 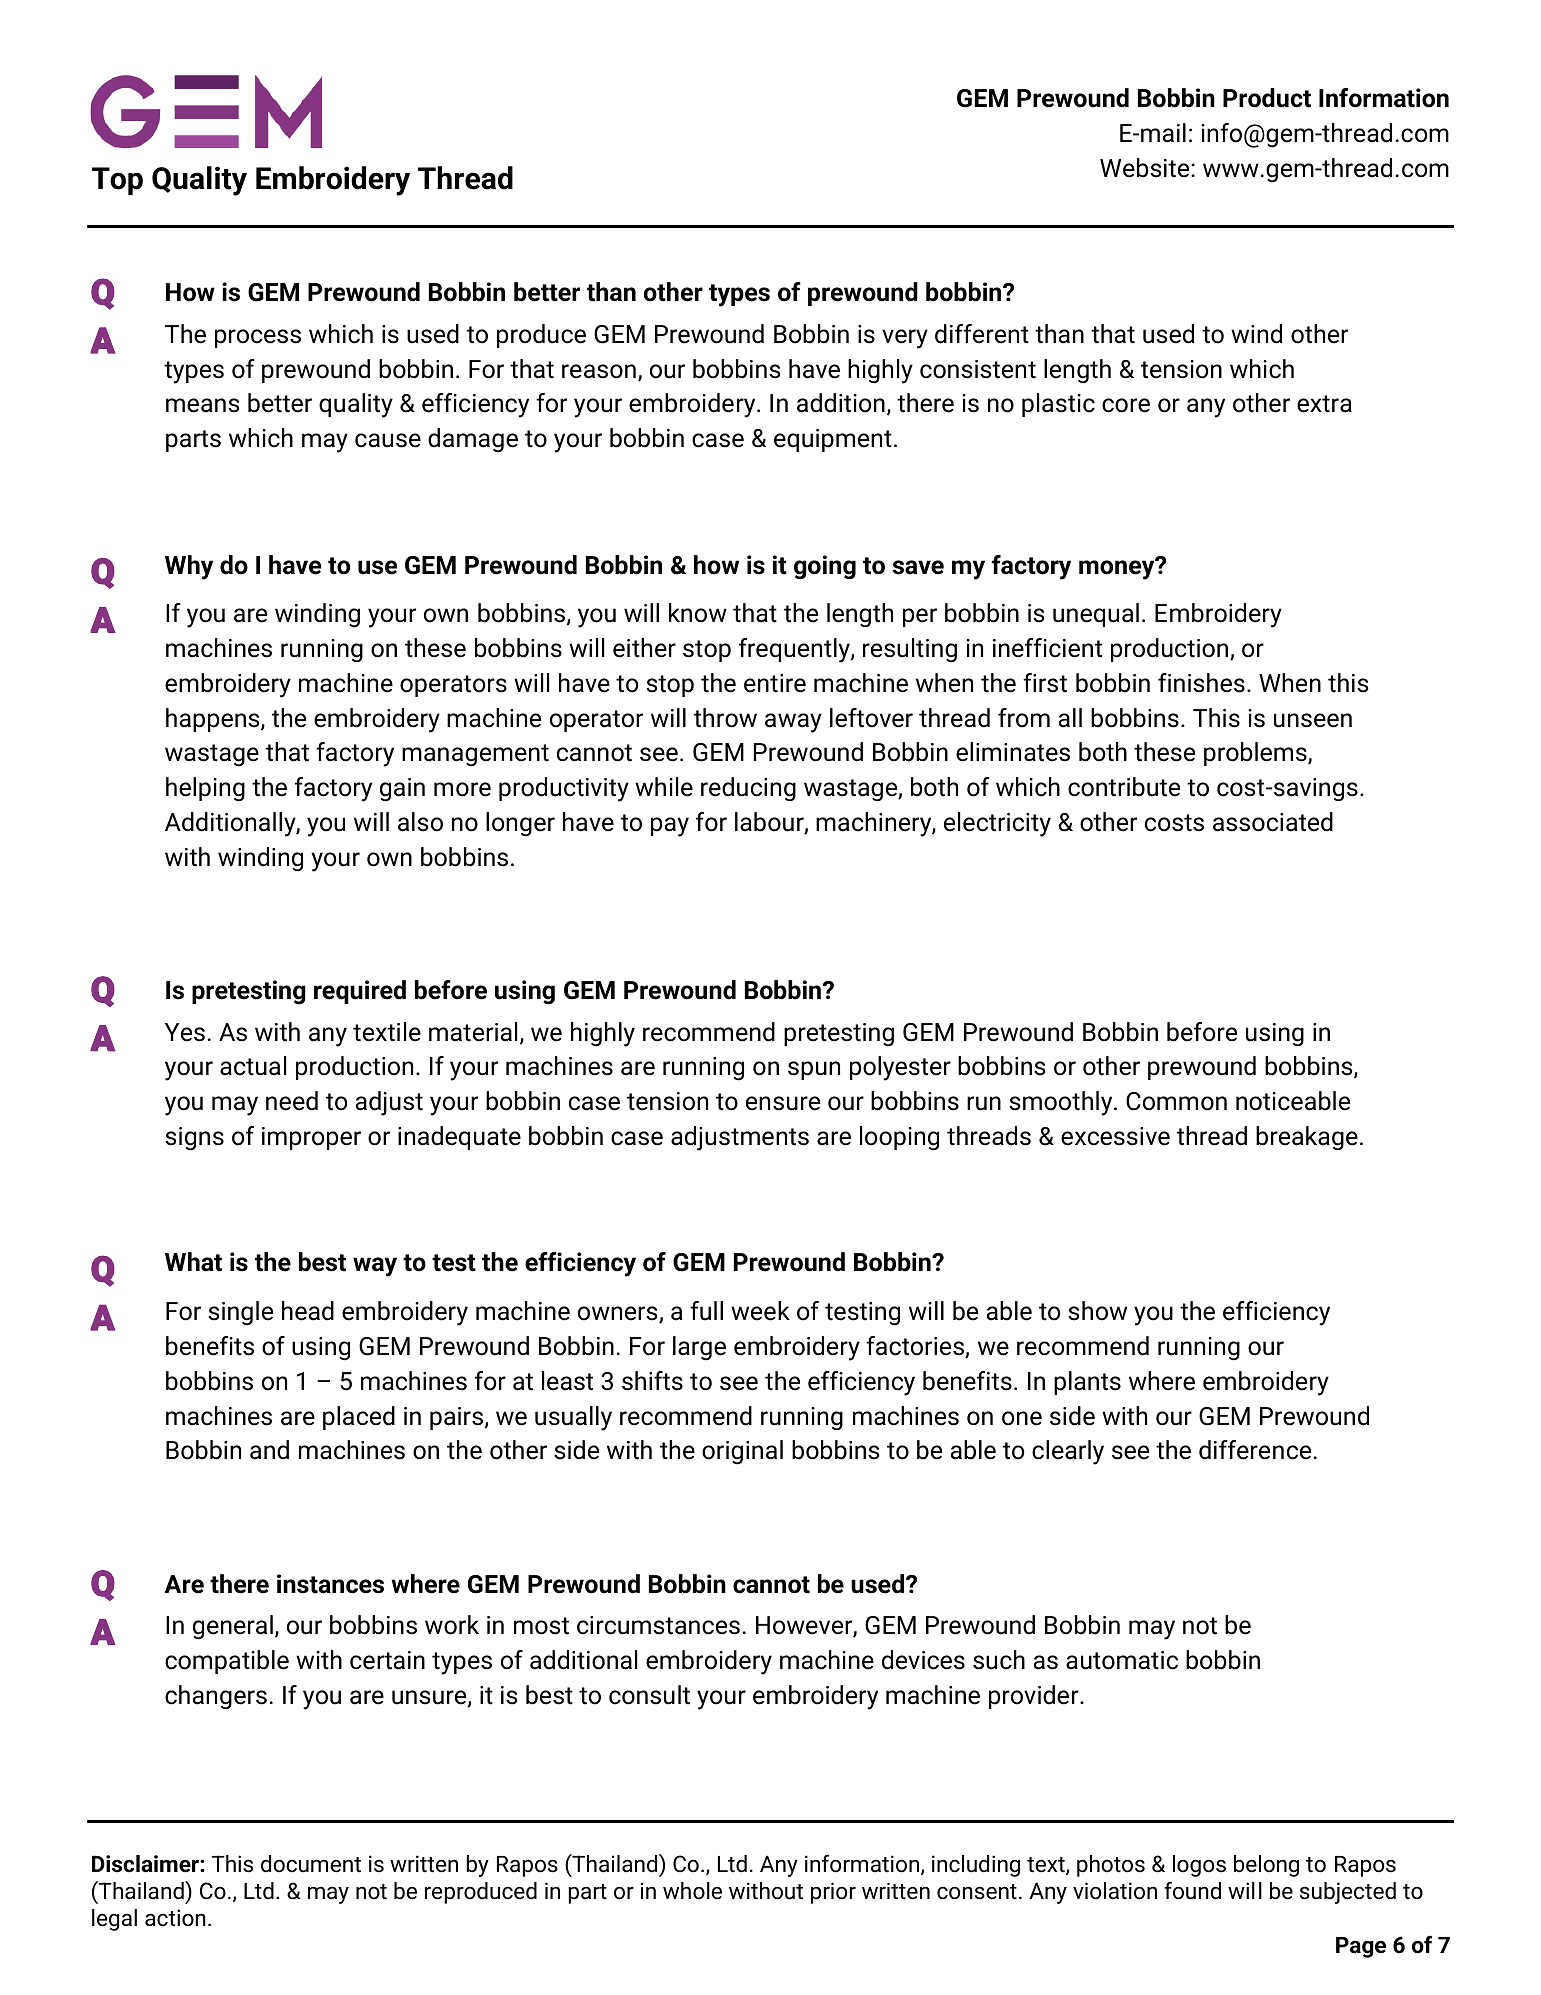 I want to click on document, so click(x=311, y=1864).
